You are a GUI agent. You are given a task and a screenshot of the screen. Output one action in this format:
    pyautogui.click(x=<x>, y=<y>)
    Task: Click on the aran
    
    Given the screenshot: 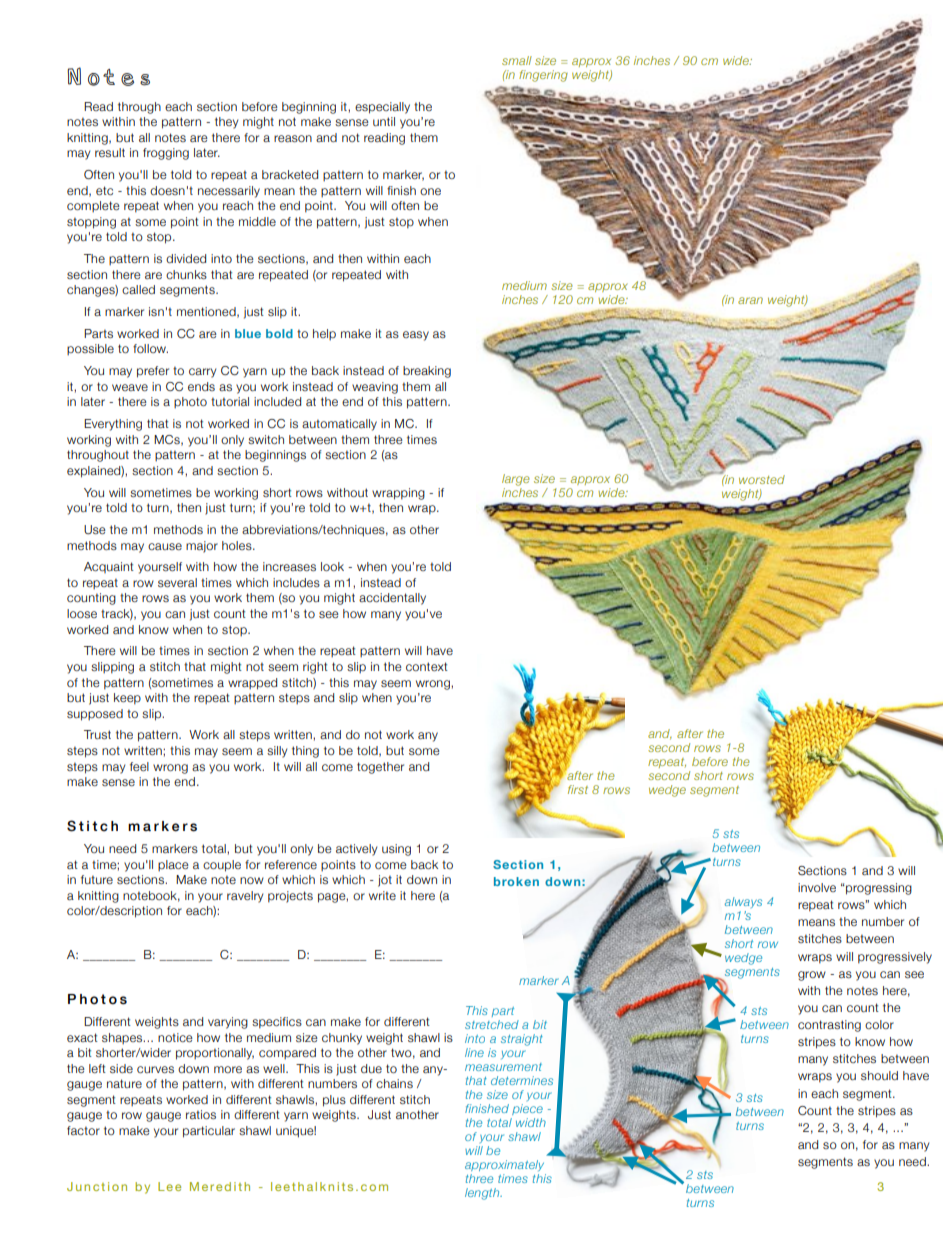 What is the action you would take?
    pyautogui.click(x=750, y=300)
